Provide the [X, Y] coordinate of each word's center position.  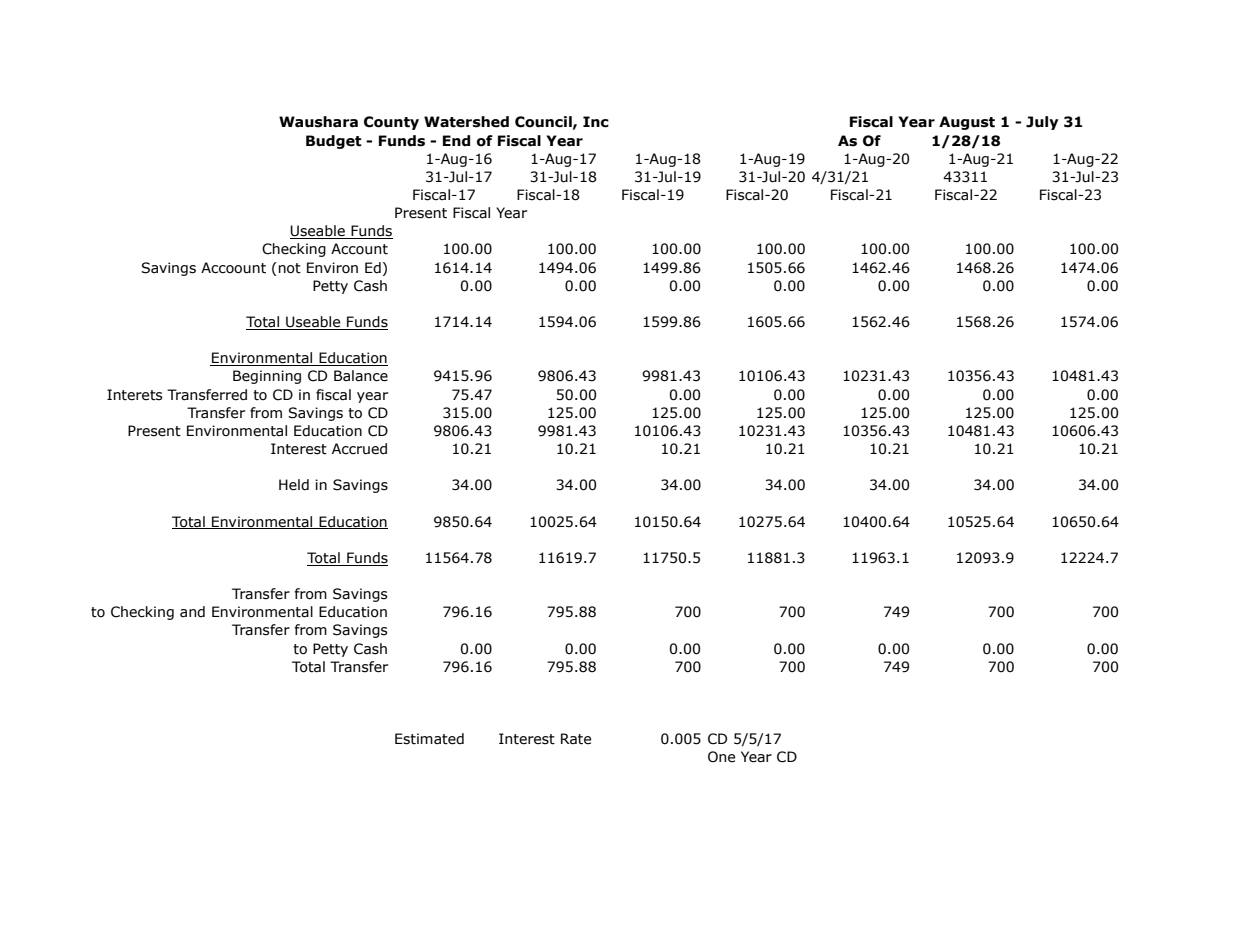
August [967, 123]
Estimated [429, 739]
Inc [596, 122]
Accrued [359, 449]
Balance [361, 376]
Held [294, 485]
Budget [334, 142]
